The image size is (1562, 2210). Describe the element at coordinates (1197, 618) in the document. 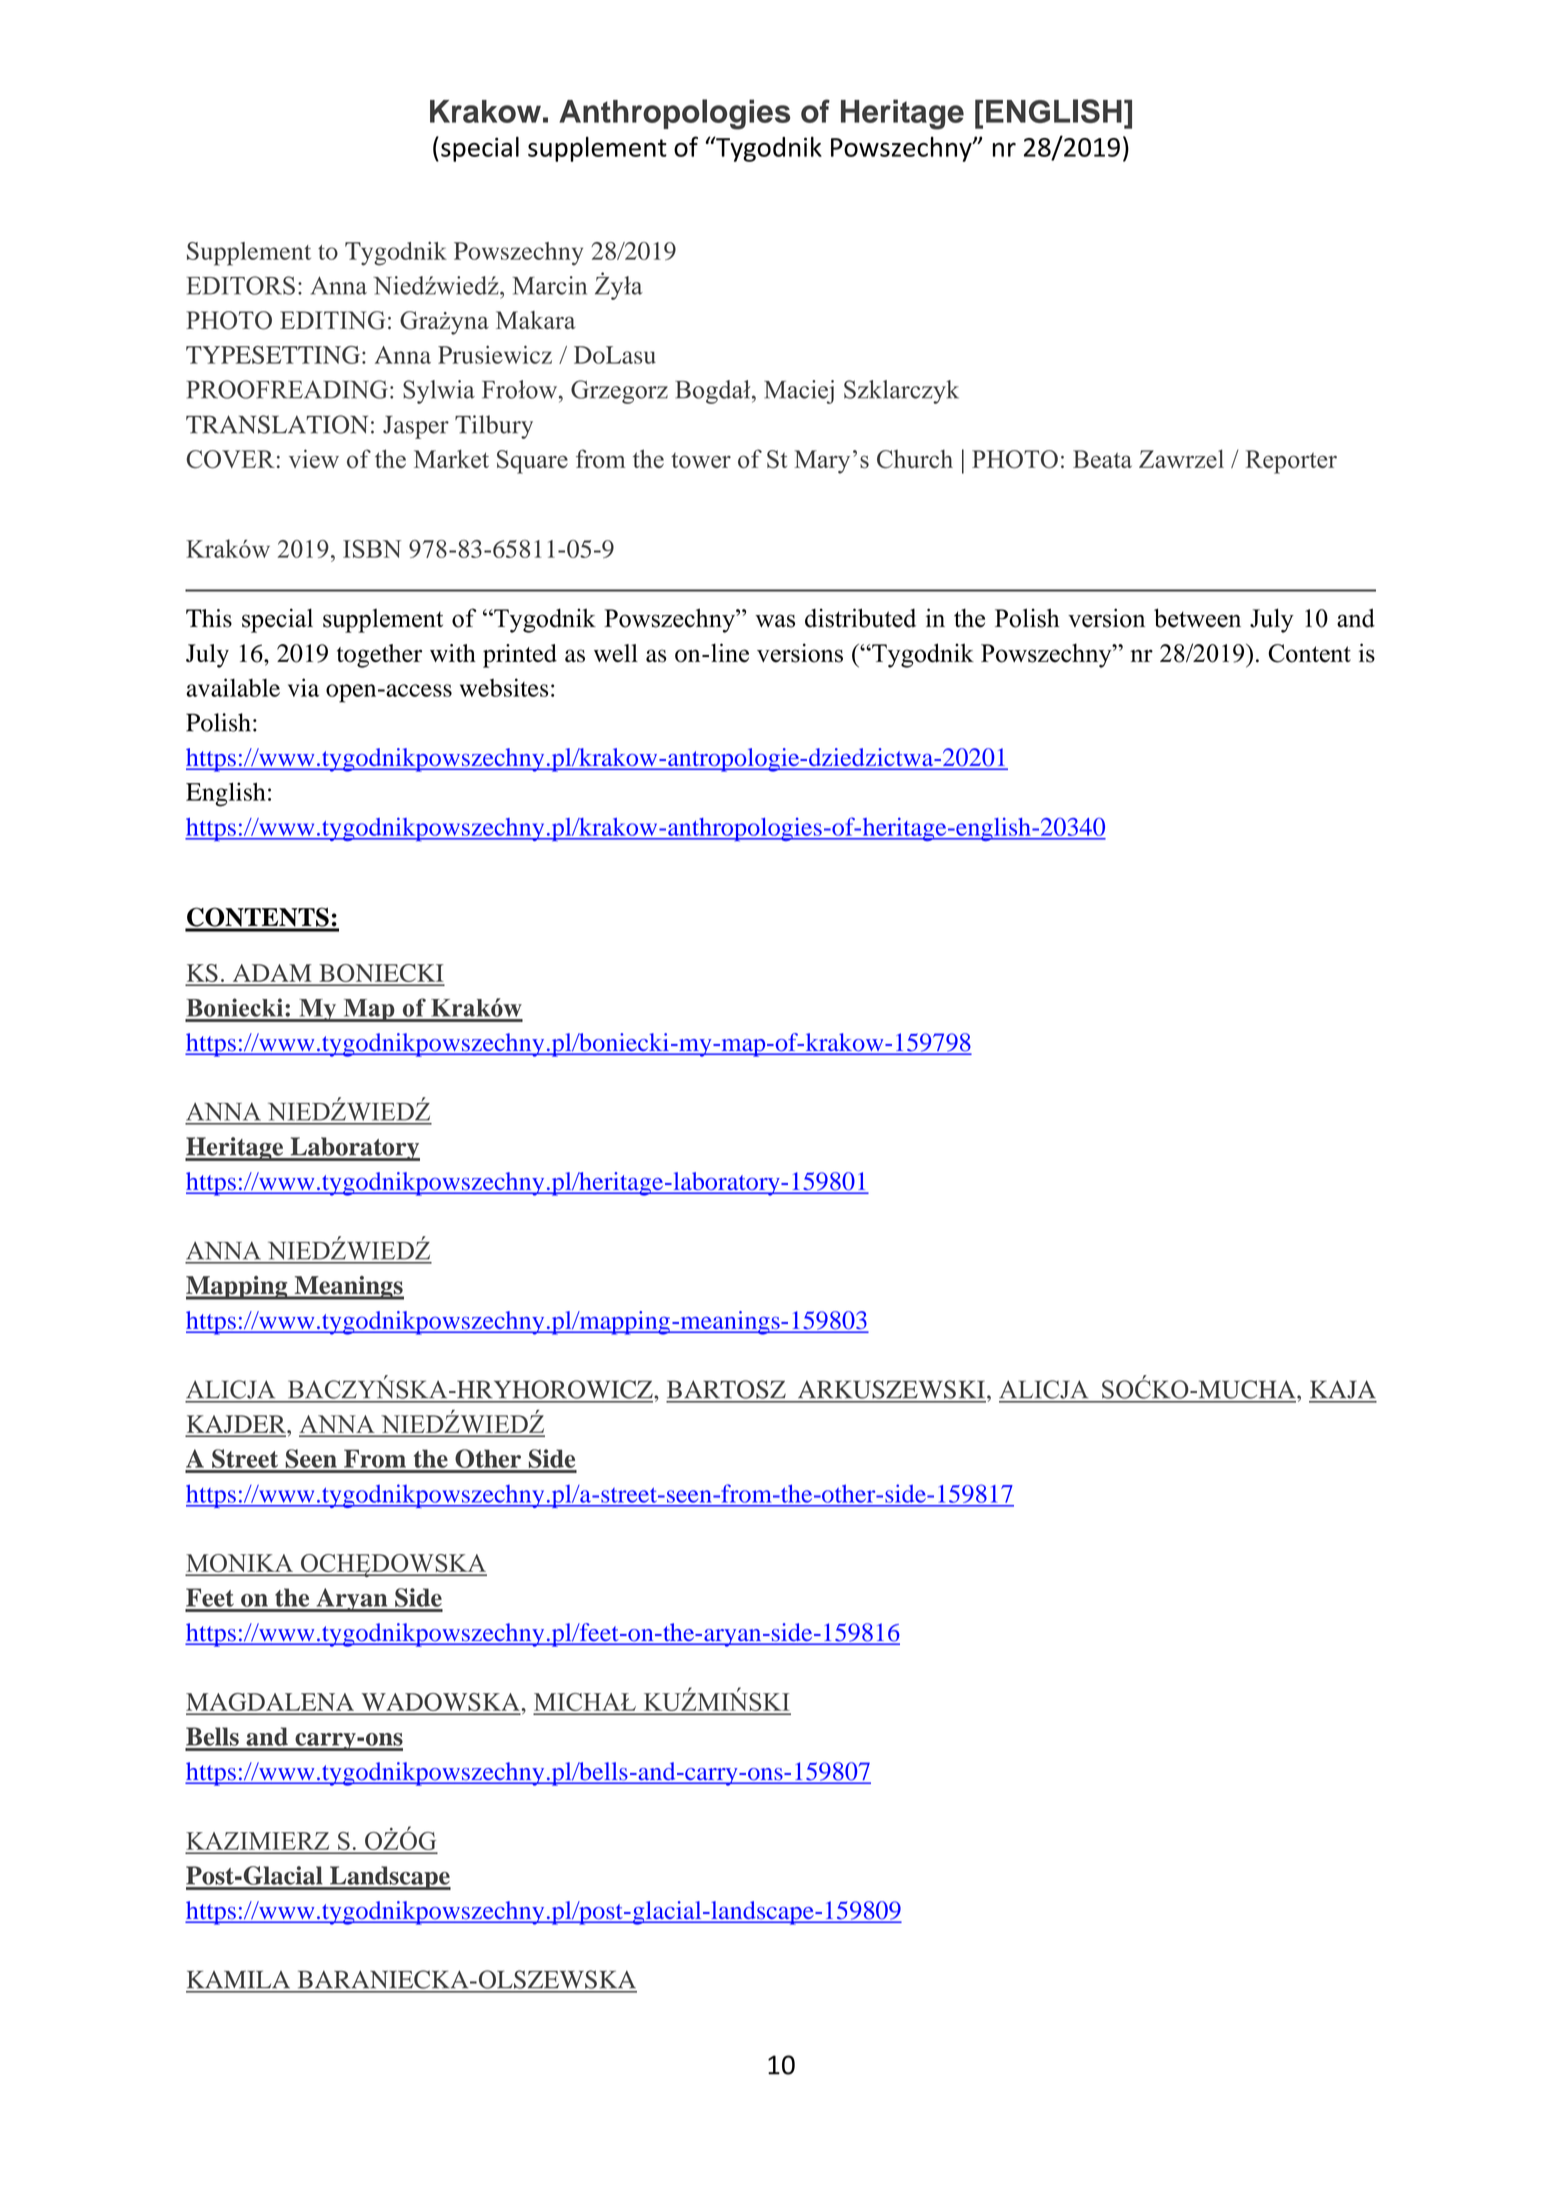

I see `between` at that location.
